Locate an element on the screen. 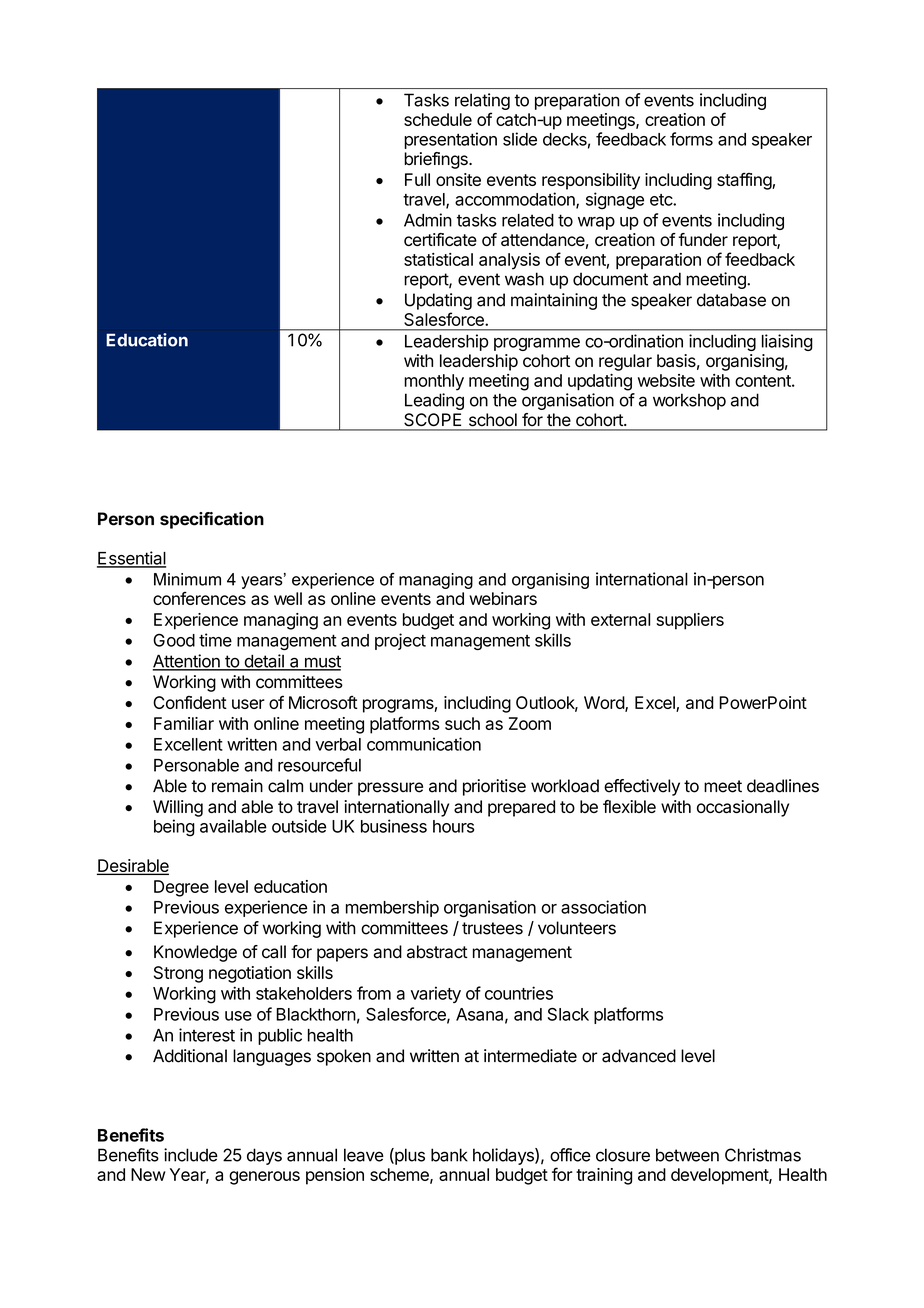  abstract is located at coordinates (437, 952).
